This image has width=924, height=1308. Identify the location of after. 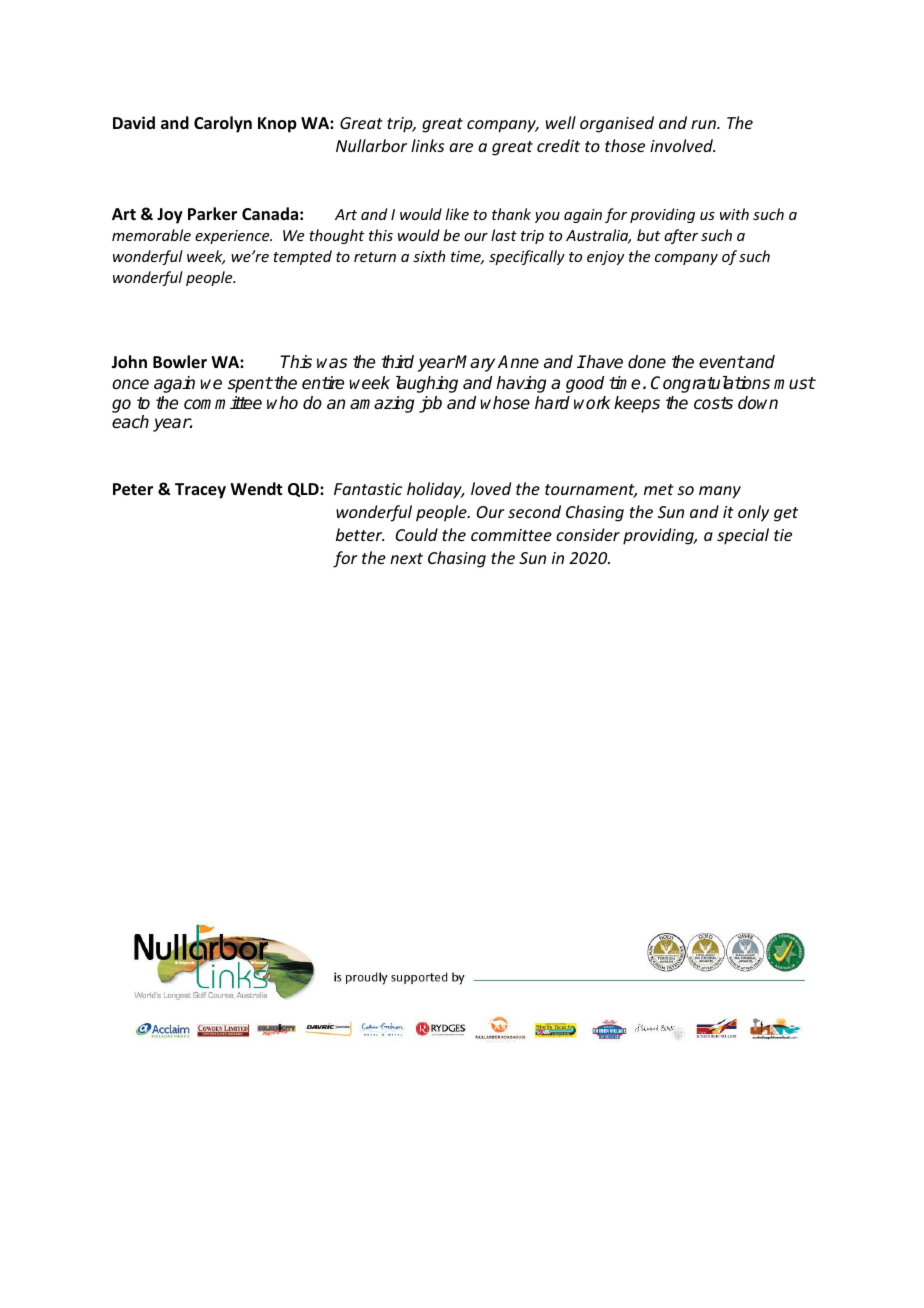
(681, 236).
